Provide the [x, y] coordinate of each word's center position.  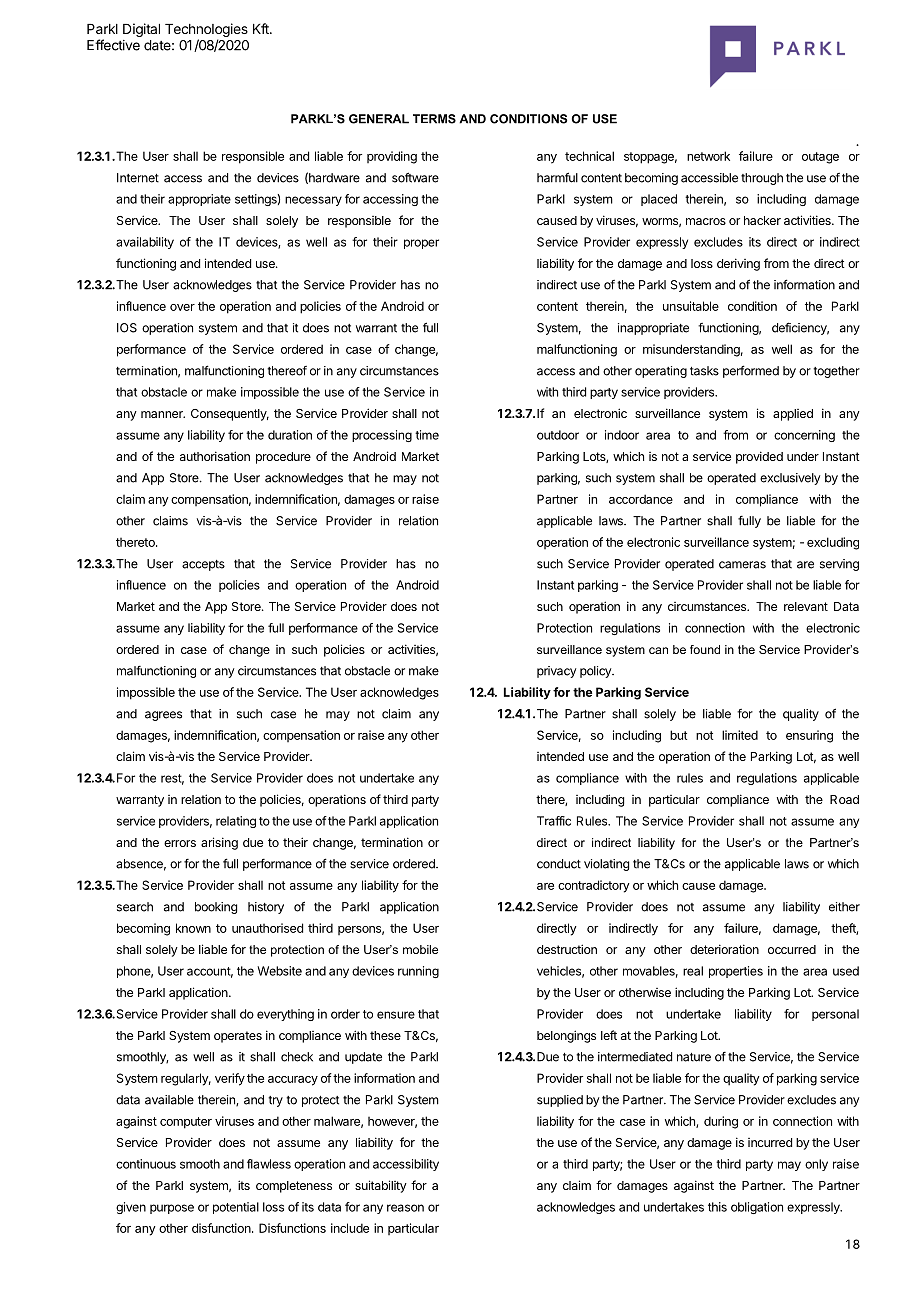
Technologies [206, 31]
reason [405, 1208]
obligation [757, 1208]
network [708, 156]
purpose [172, 1209]
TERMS [434, 119]
